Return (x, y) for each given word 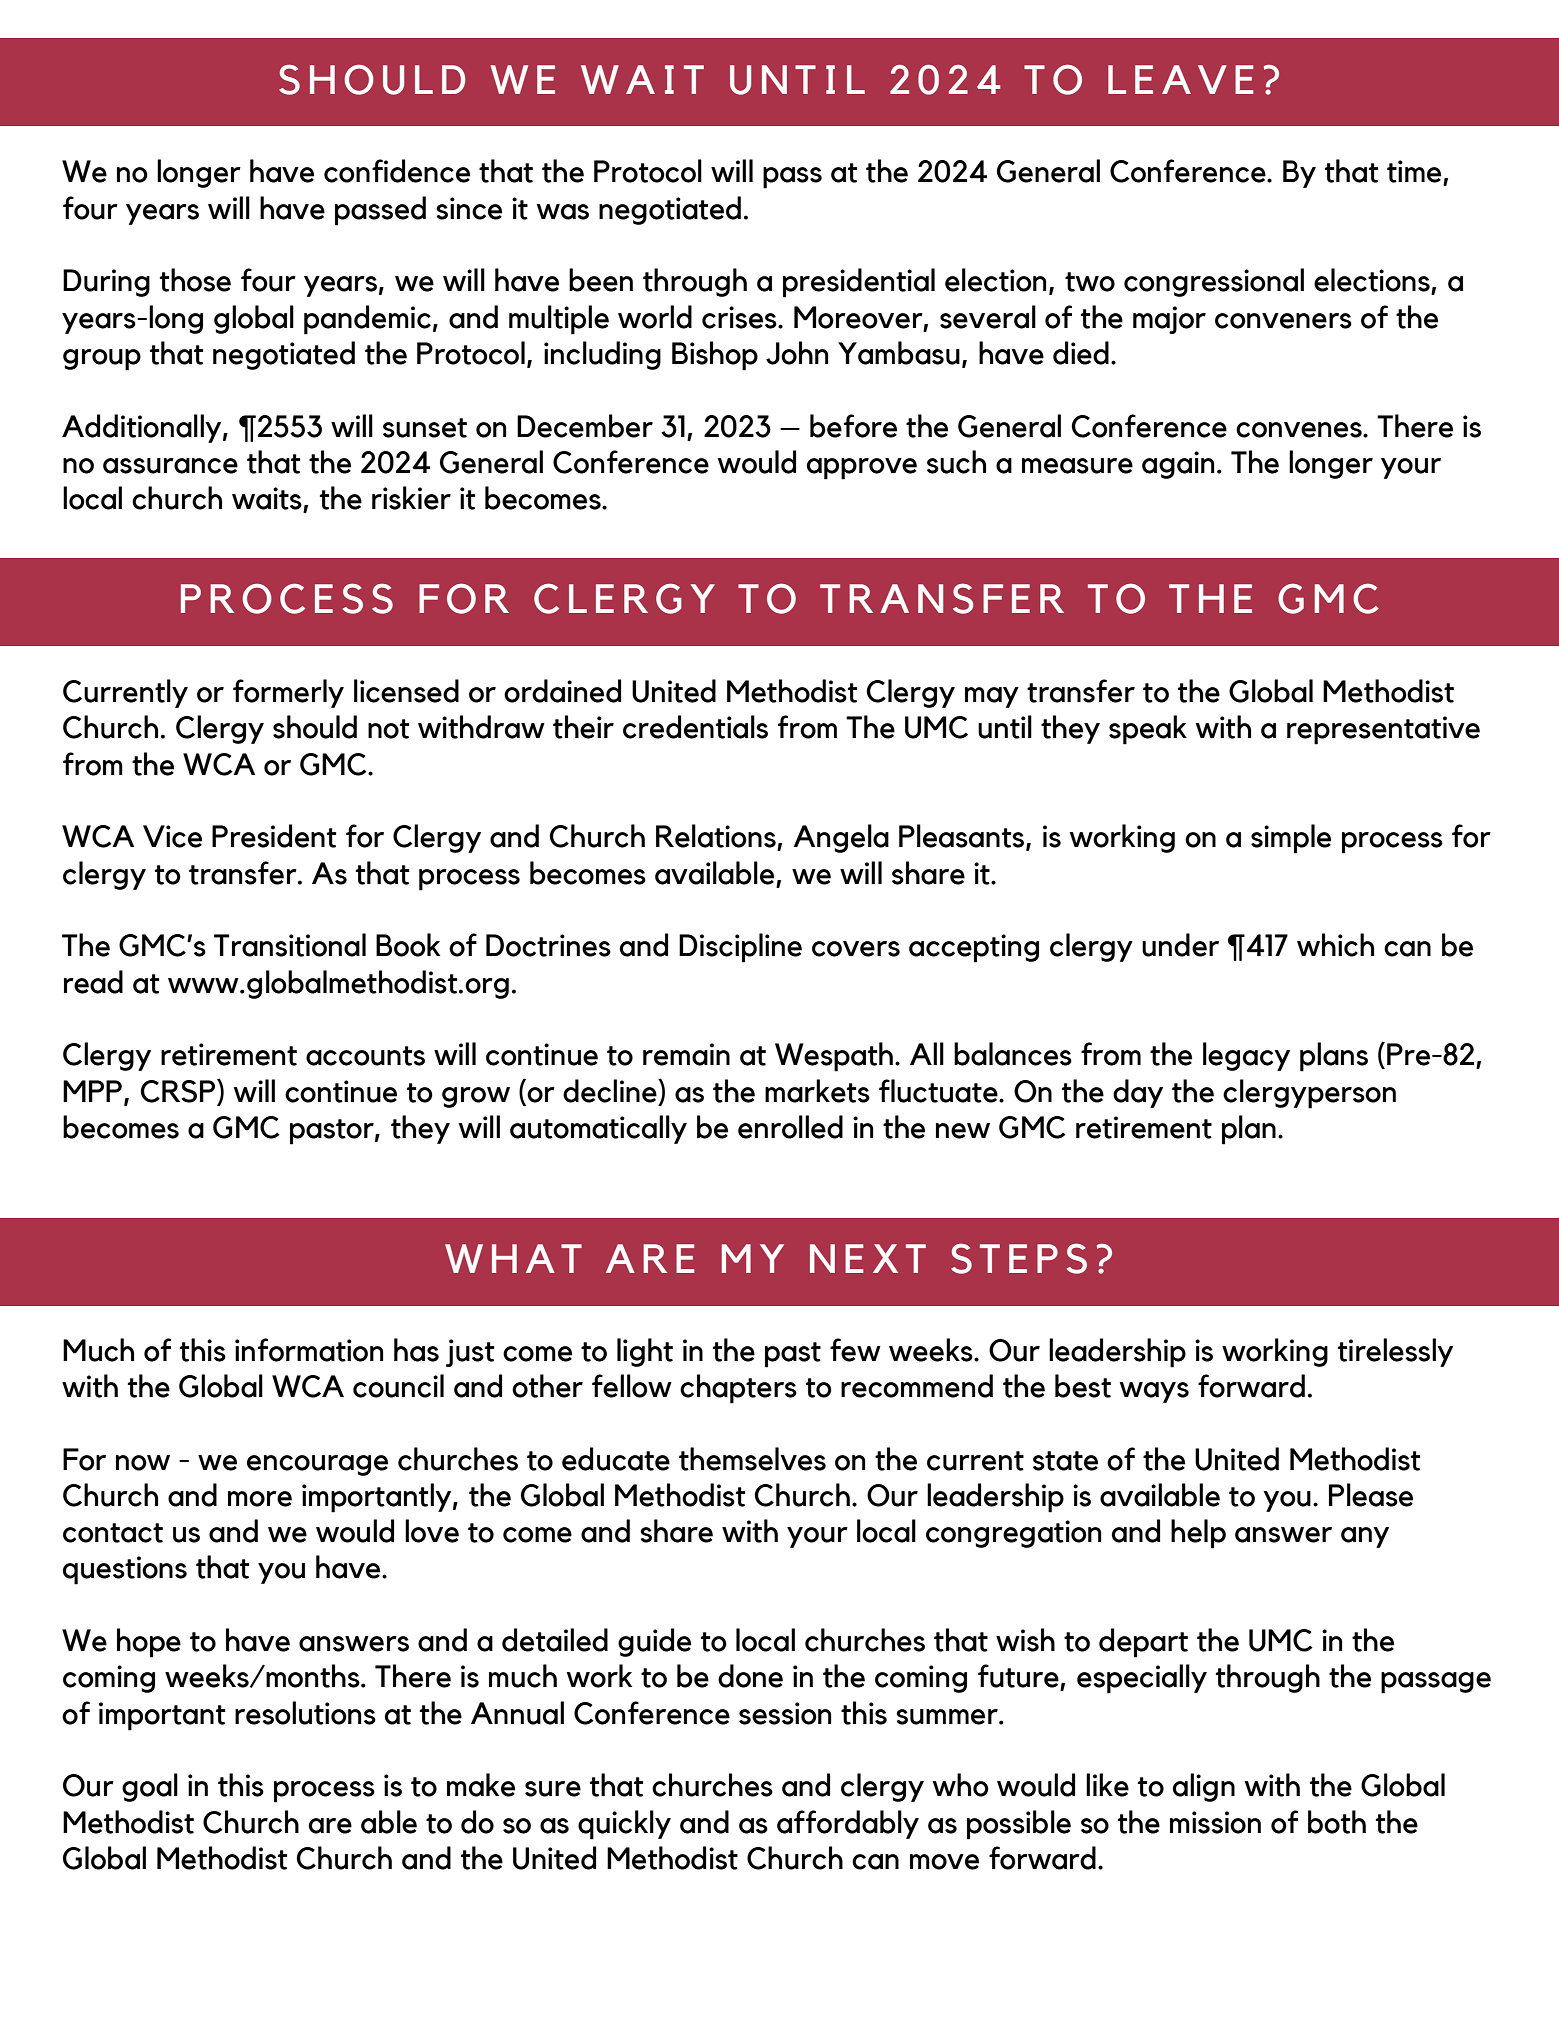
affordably (848, 1824)
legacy (1246, 1056)
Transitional (290, 945)
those (195, 280)
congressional (1214, 282)
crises (740, 317)
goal (150, 1787)
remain (686, 1054)
